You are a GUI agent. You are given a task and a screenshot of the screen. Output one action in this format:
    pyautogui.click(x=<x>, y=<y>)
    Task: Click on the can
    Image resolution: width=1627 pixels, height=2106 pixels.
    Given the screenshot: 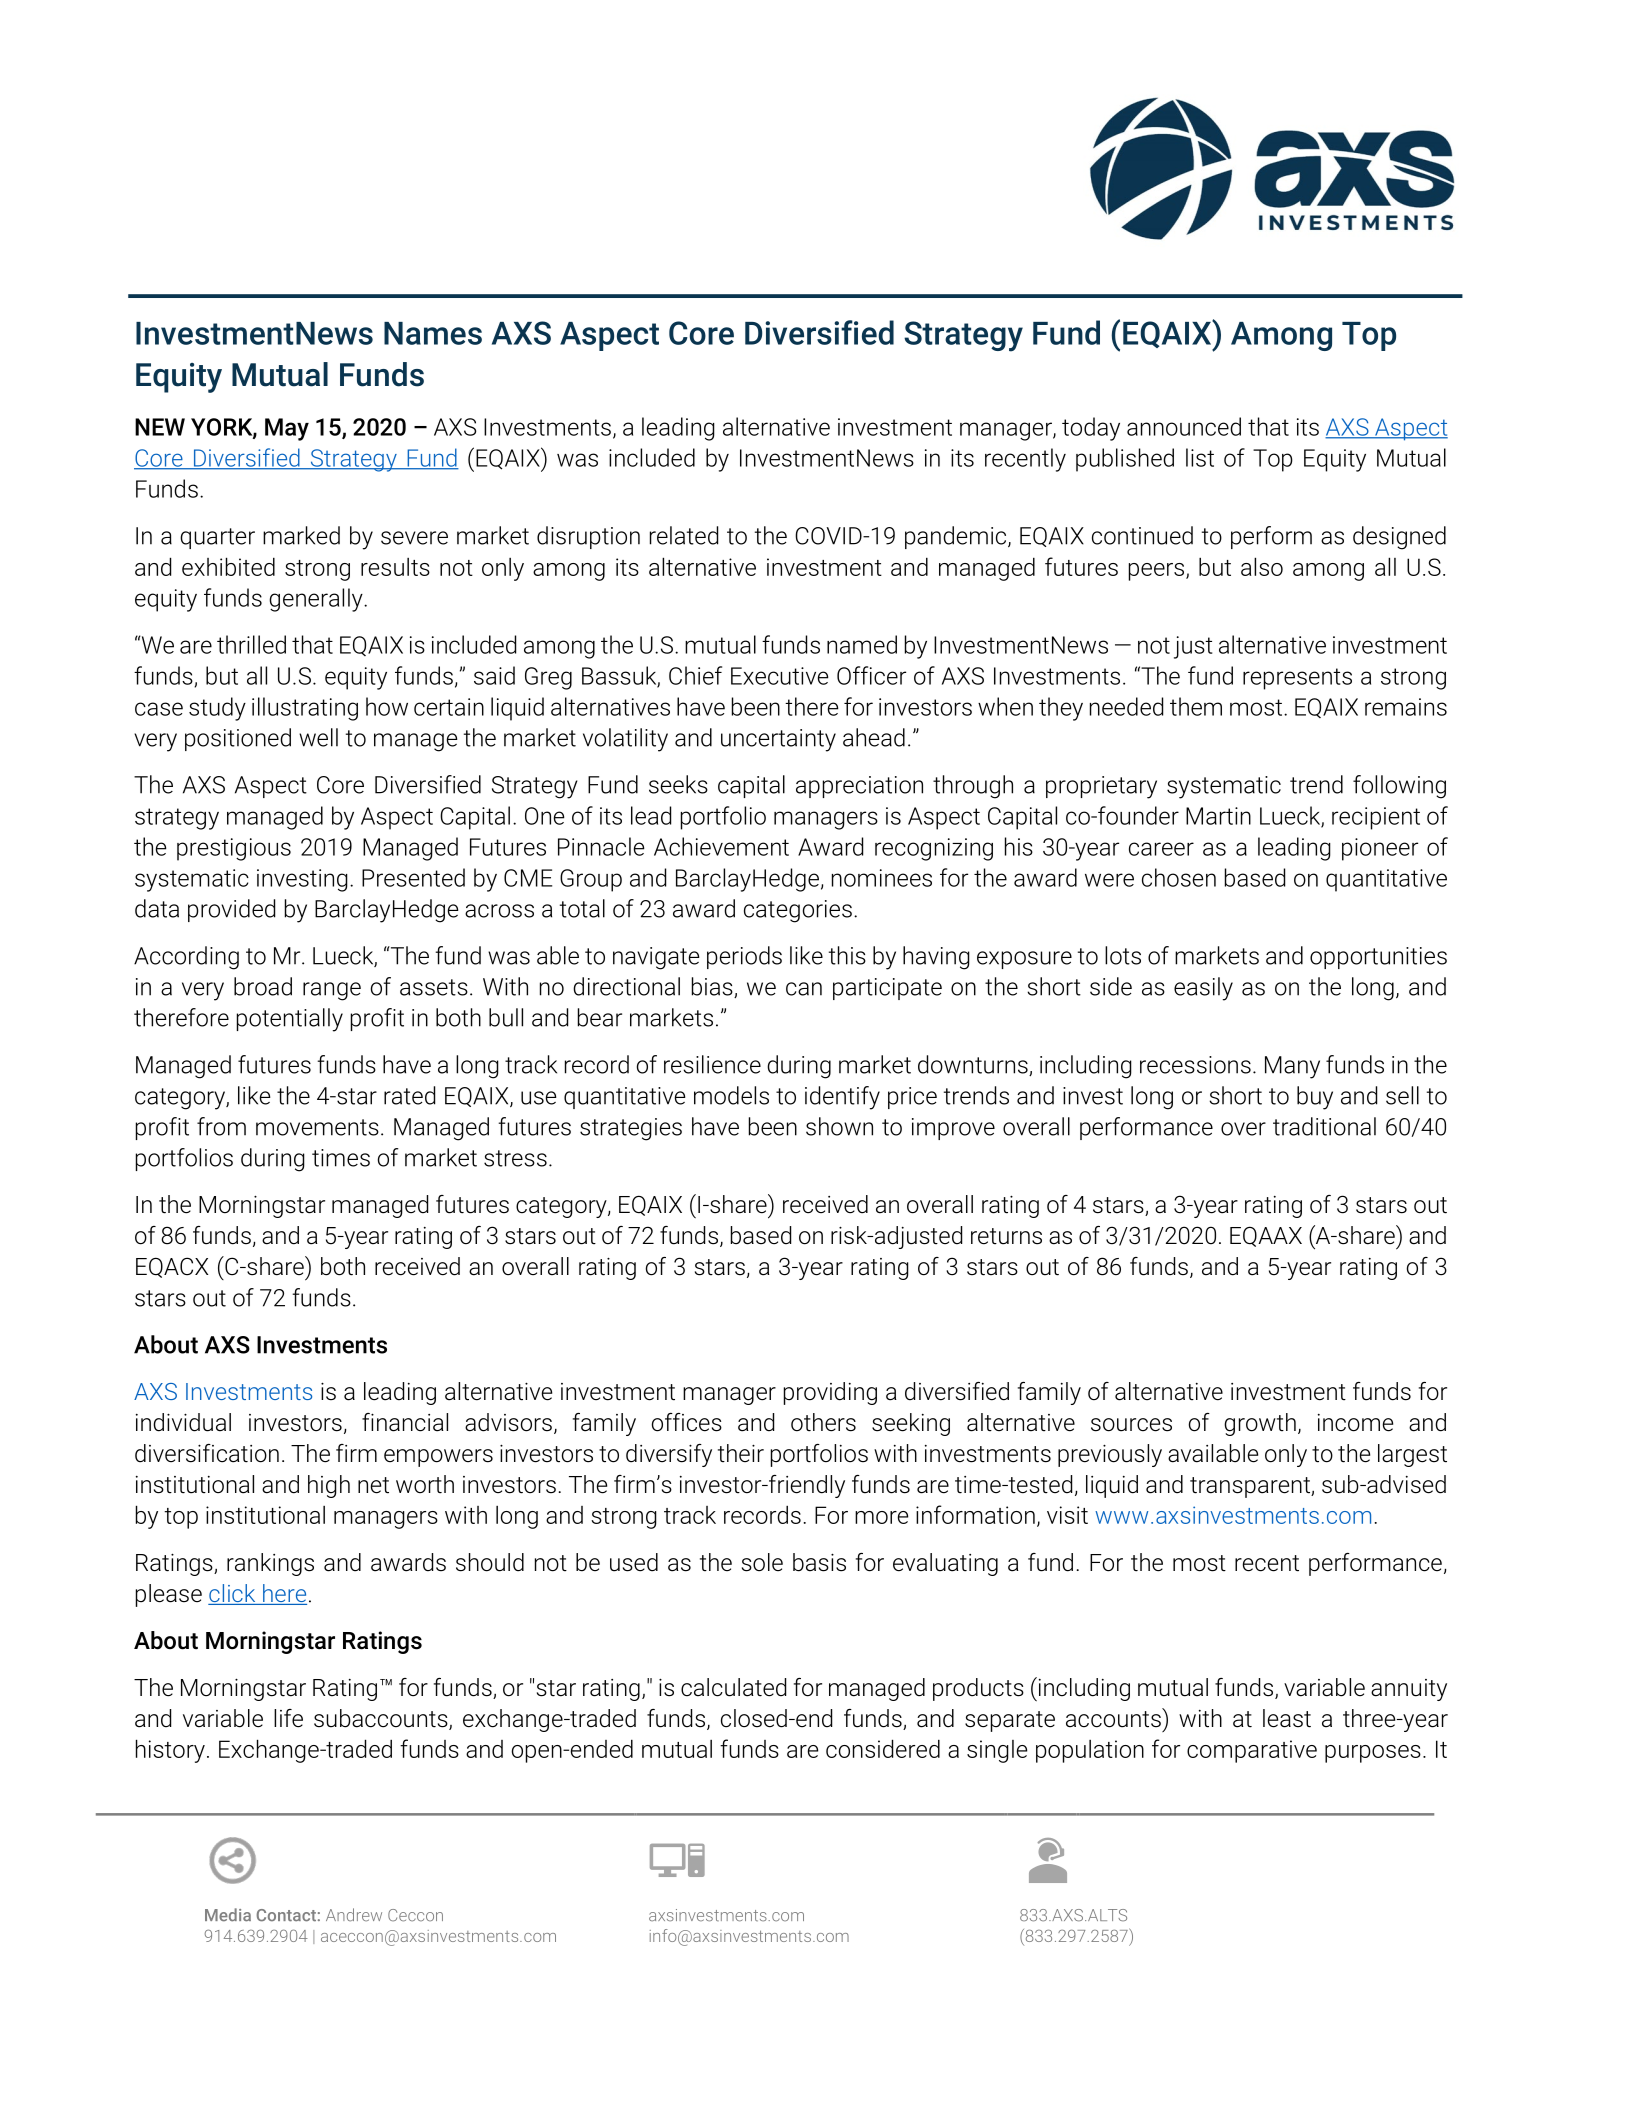 What is the action you would take?
    pyautogui.click(x=804, y=989)
